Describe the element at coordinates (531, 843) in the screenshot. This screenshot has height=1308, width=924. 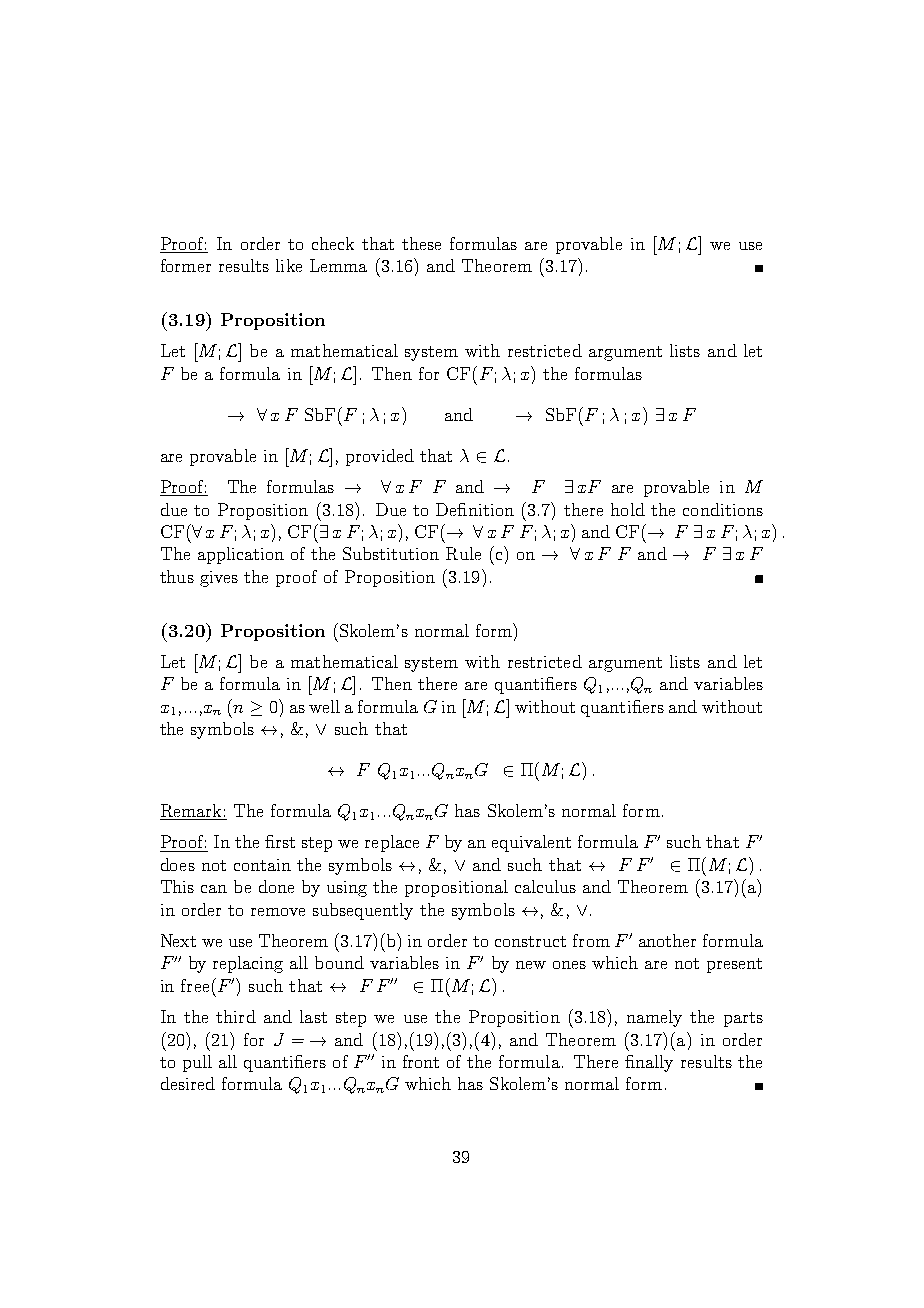
I see `equivalent` at that location.
